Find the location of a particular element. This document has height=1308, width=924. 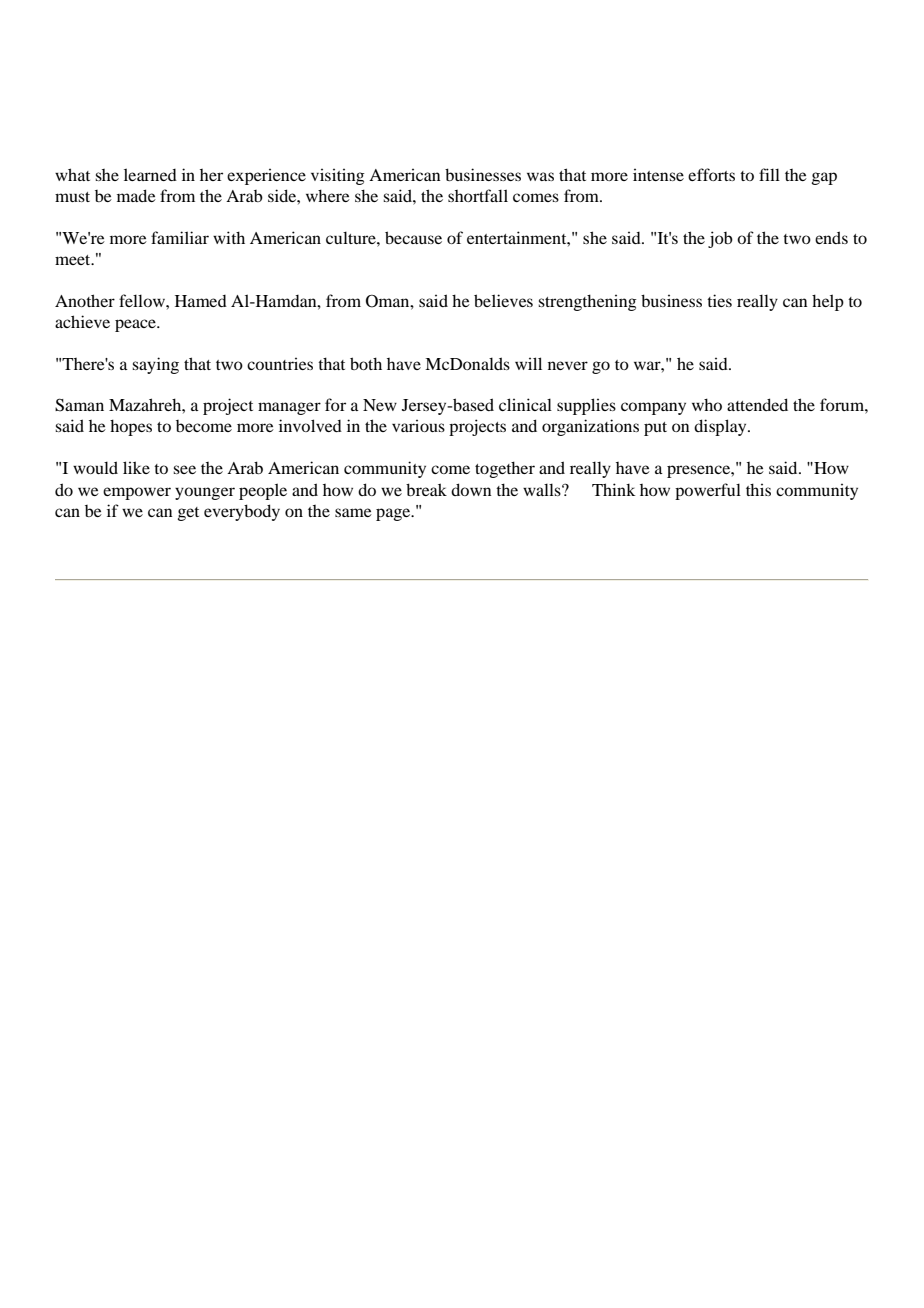

ties is located at coordinates (719, 300).
